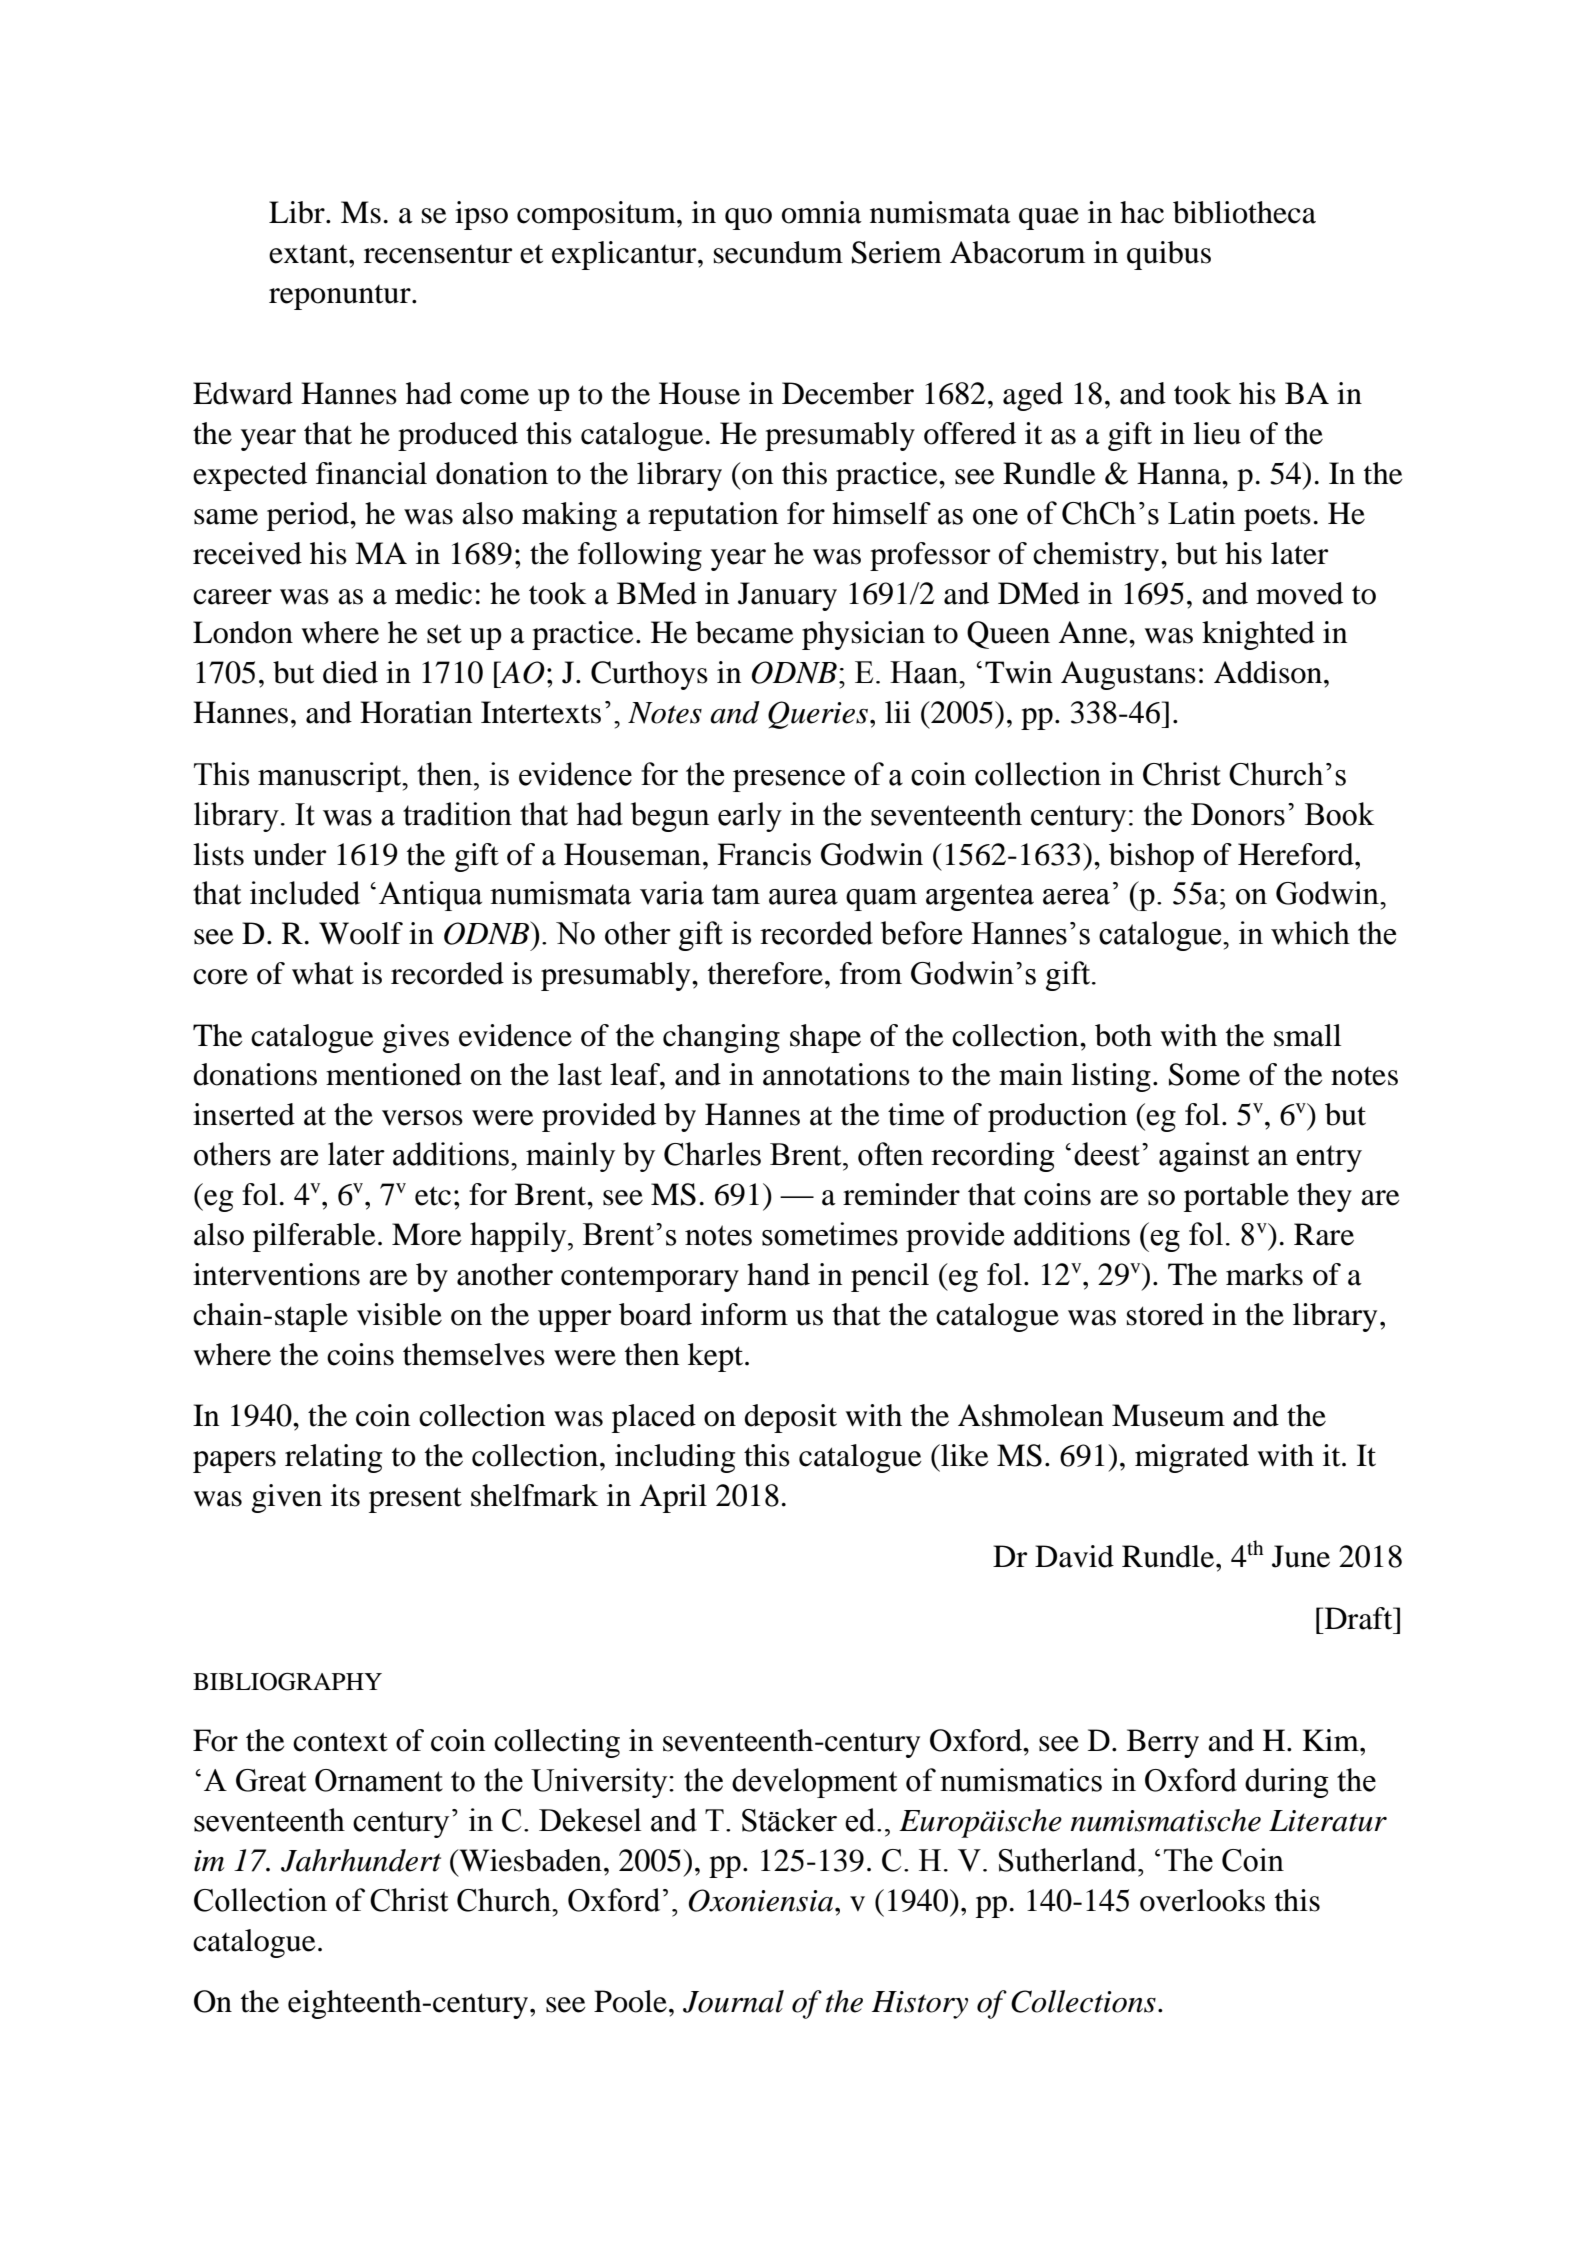  I want to click on early, so click(750, 817).
